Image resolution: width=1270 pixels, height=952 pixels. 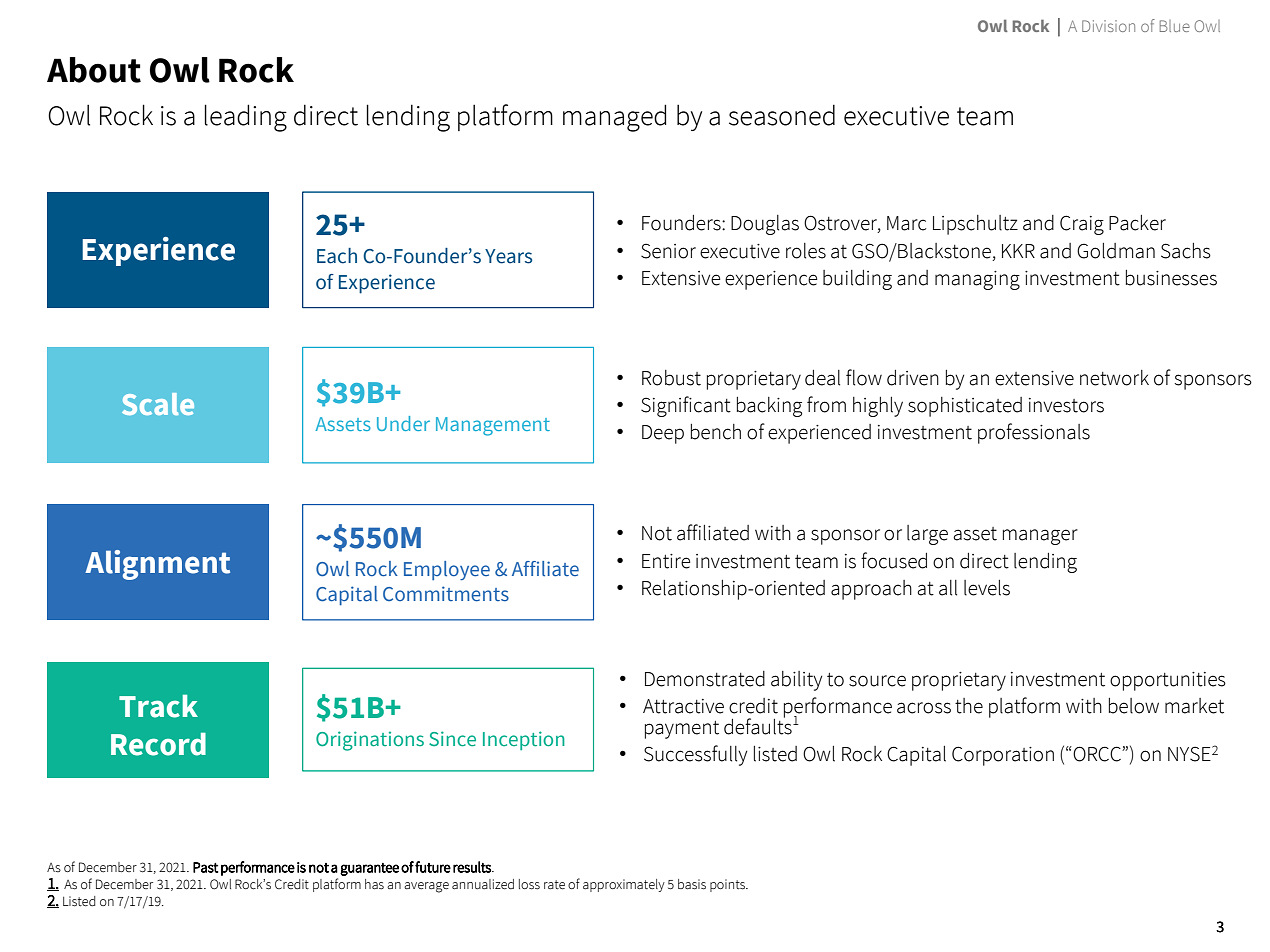 What do you see at coordinates (614, 118) in the screenshot?
I see `managed` at bounding box center [614, 118].
